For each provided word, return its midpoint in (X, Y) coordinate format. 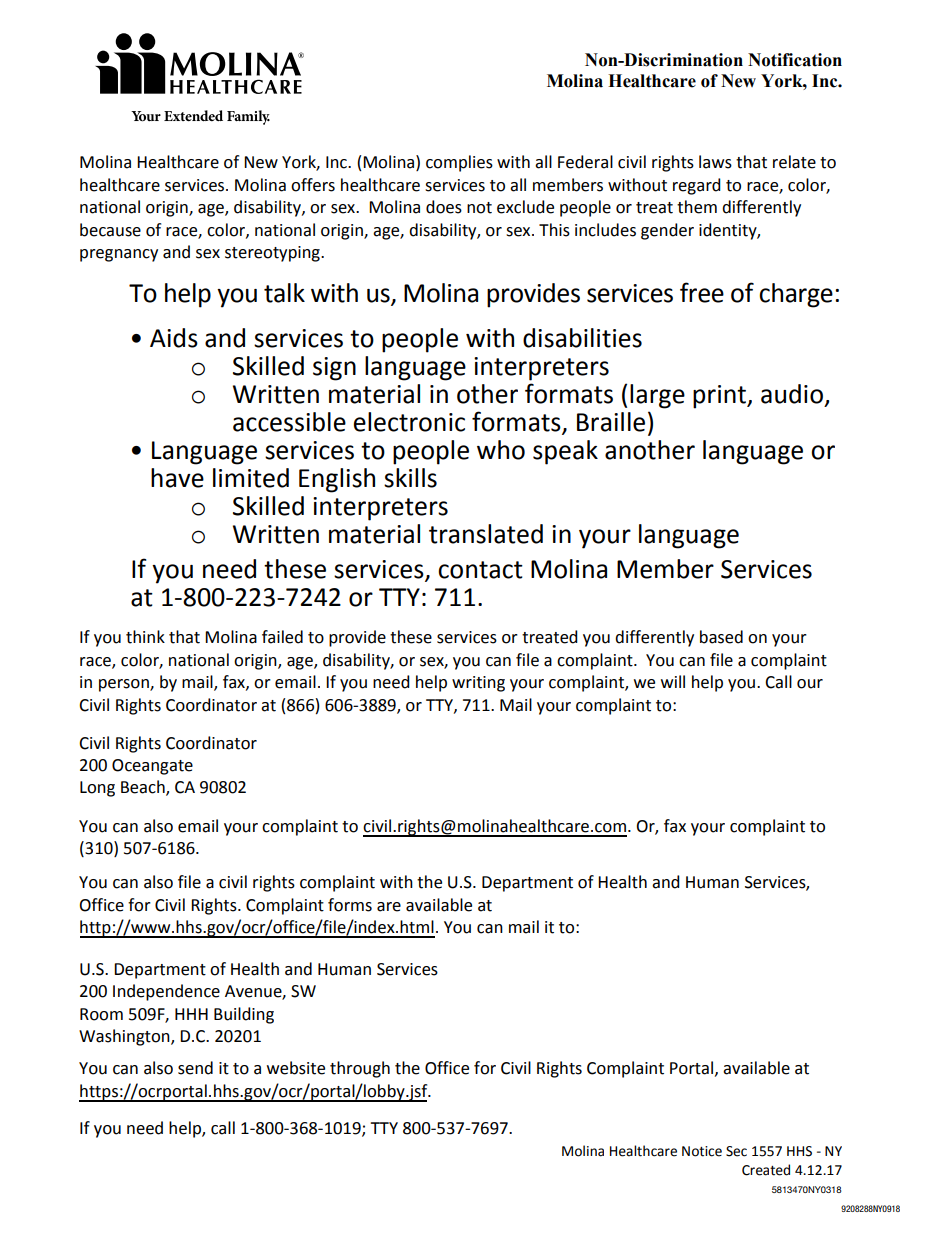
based (721, 637)
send (195, 1068)
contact (480, 570)
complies (459, 163)
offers (313, 185)
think (145, 637)
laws (715, 162)
